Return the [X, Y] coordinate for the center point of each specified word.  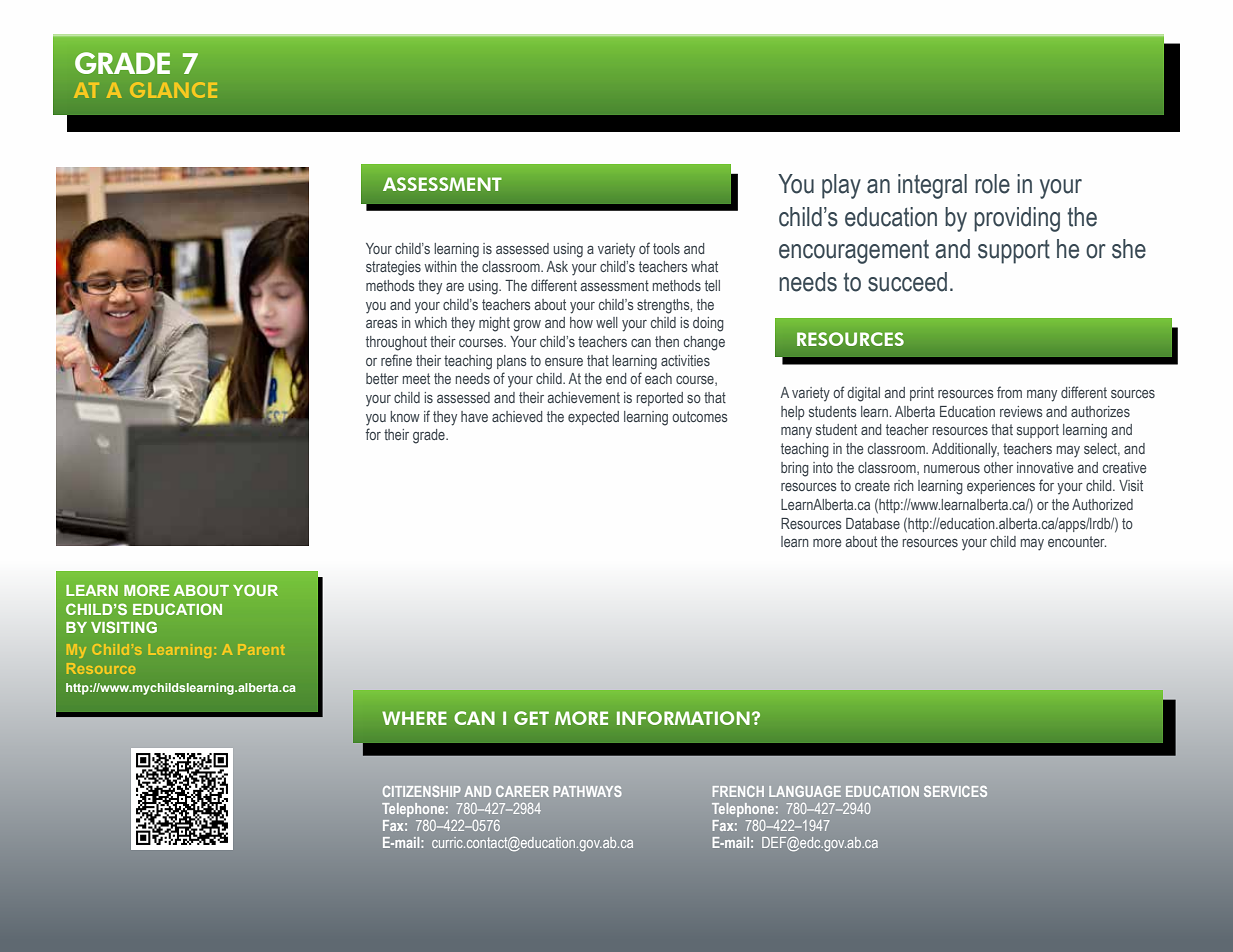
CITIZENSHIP [422, 791]
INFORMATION [683, 718]
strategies [393, 268]
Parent [261, 649]
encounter [1077, 541]
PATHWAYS [588, 791]
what [704, 266]
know [405, 416]
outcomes [700, 416]
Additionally [965, 450]
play [841, 186]
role [992, 184]
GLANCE [173, 90]
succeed [907, 282]
